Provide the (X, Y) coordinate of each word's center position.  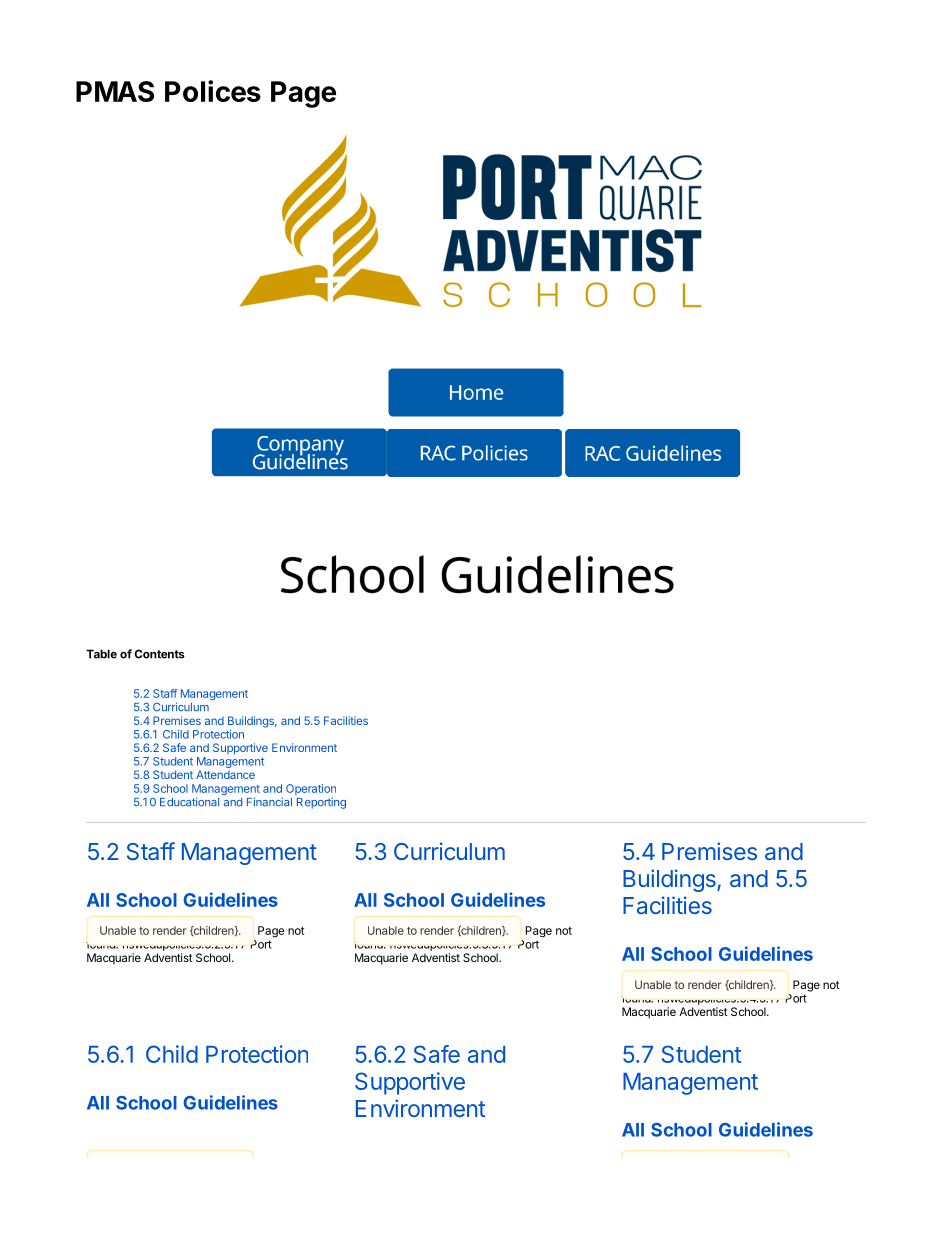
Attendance (225, 774)
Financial (269, 802)
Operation (311, 791)
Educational (189, 802)
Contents (160, 654)
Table (101, 654)
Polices (213, 91)
